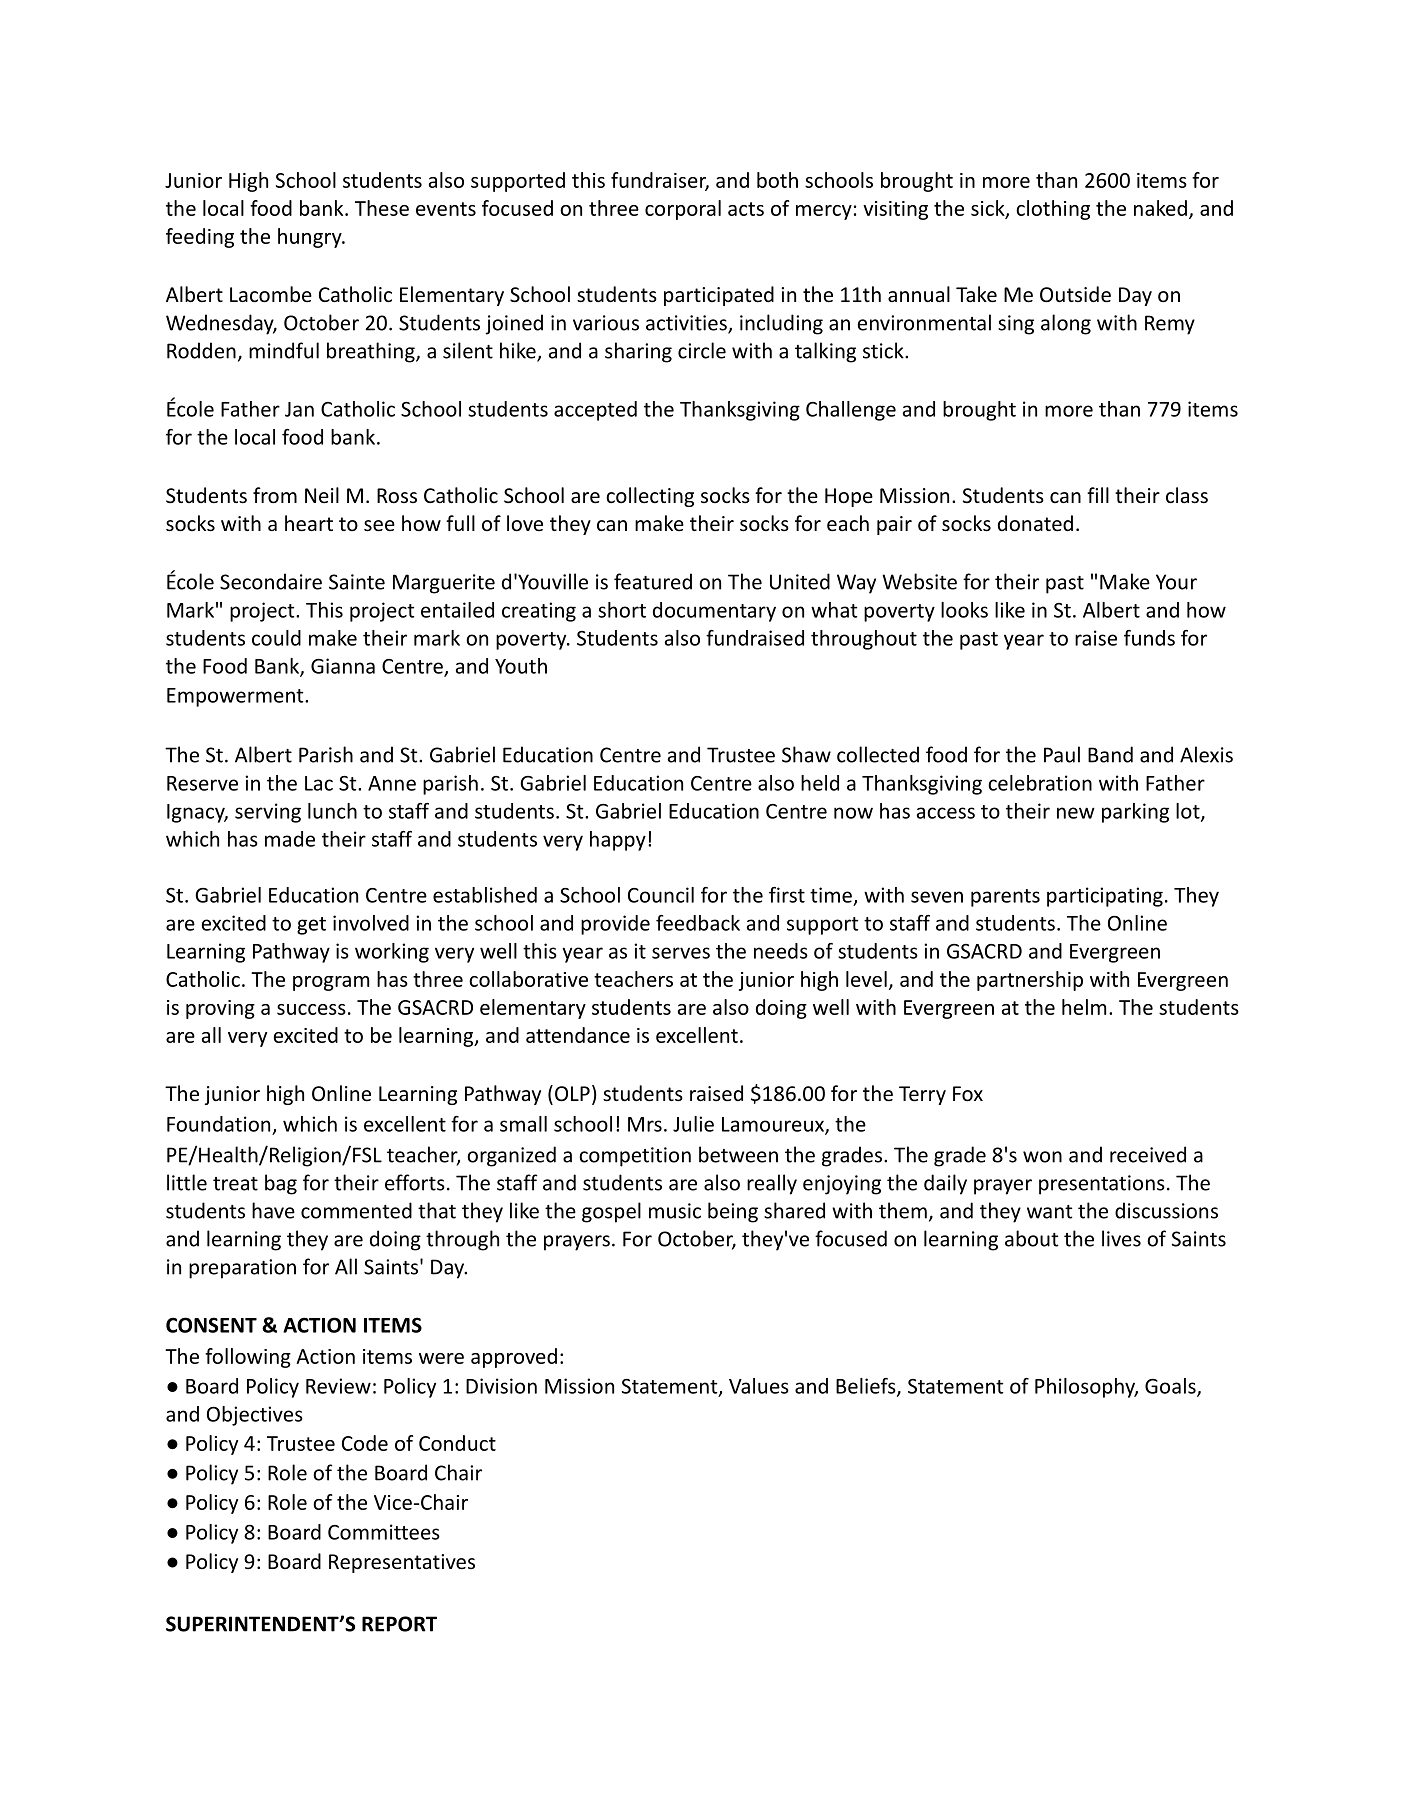 The height and width of the screenshot is (1819, 1406). What do you see at coordinates (1105, 897) in the screenshot?
I see `participating` at bounding box center [1105, 897].
